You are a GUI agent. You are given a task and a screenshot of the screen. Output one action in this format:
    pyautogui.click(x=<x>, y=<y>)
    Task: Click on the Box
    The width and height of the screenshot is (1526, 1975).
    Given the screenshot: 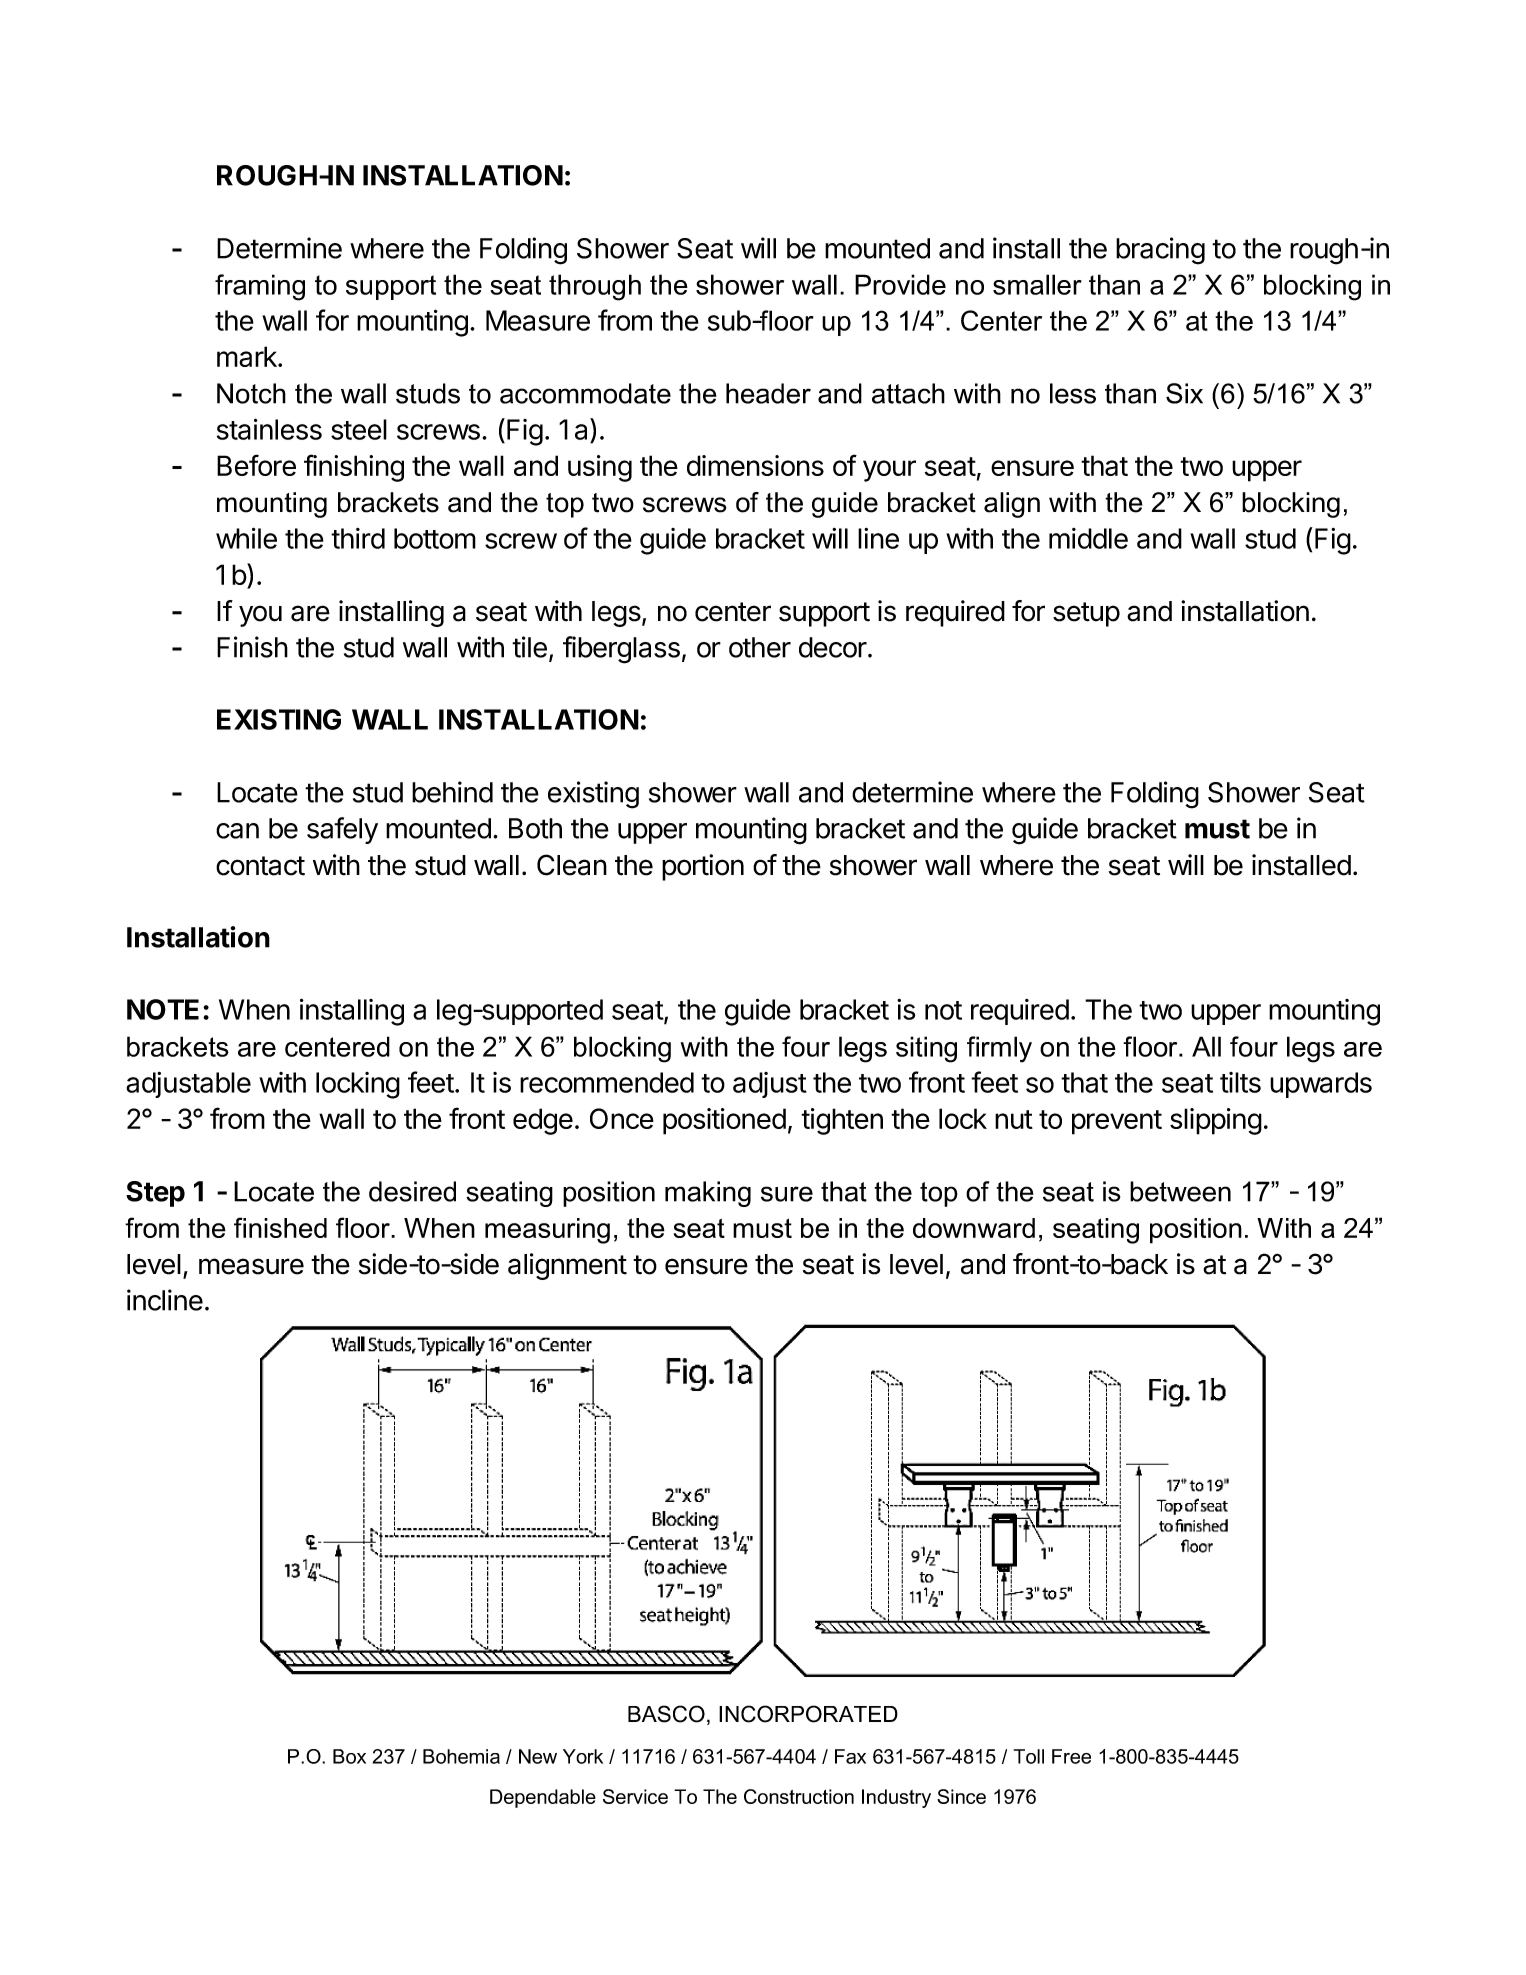 What is the action you would take?
    pyautogui.click(x=349, y=1756)
